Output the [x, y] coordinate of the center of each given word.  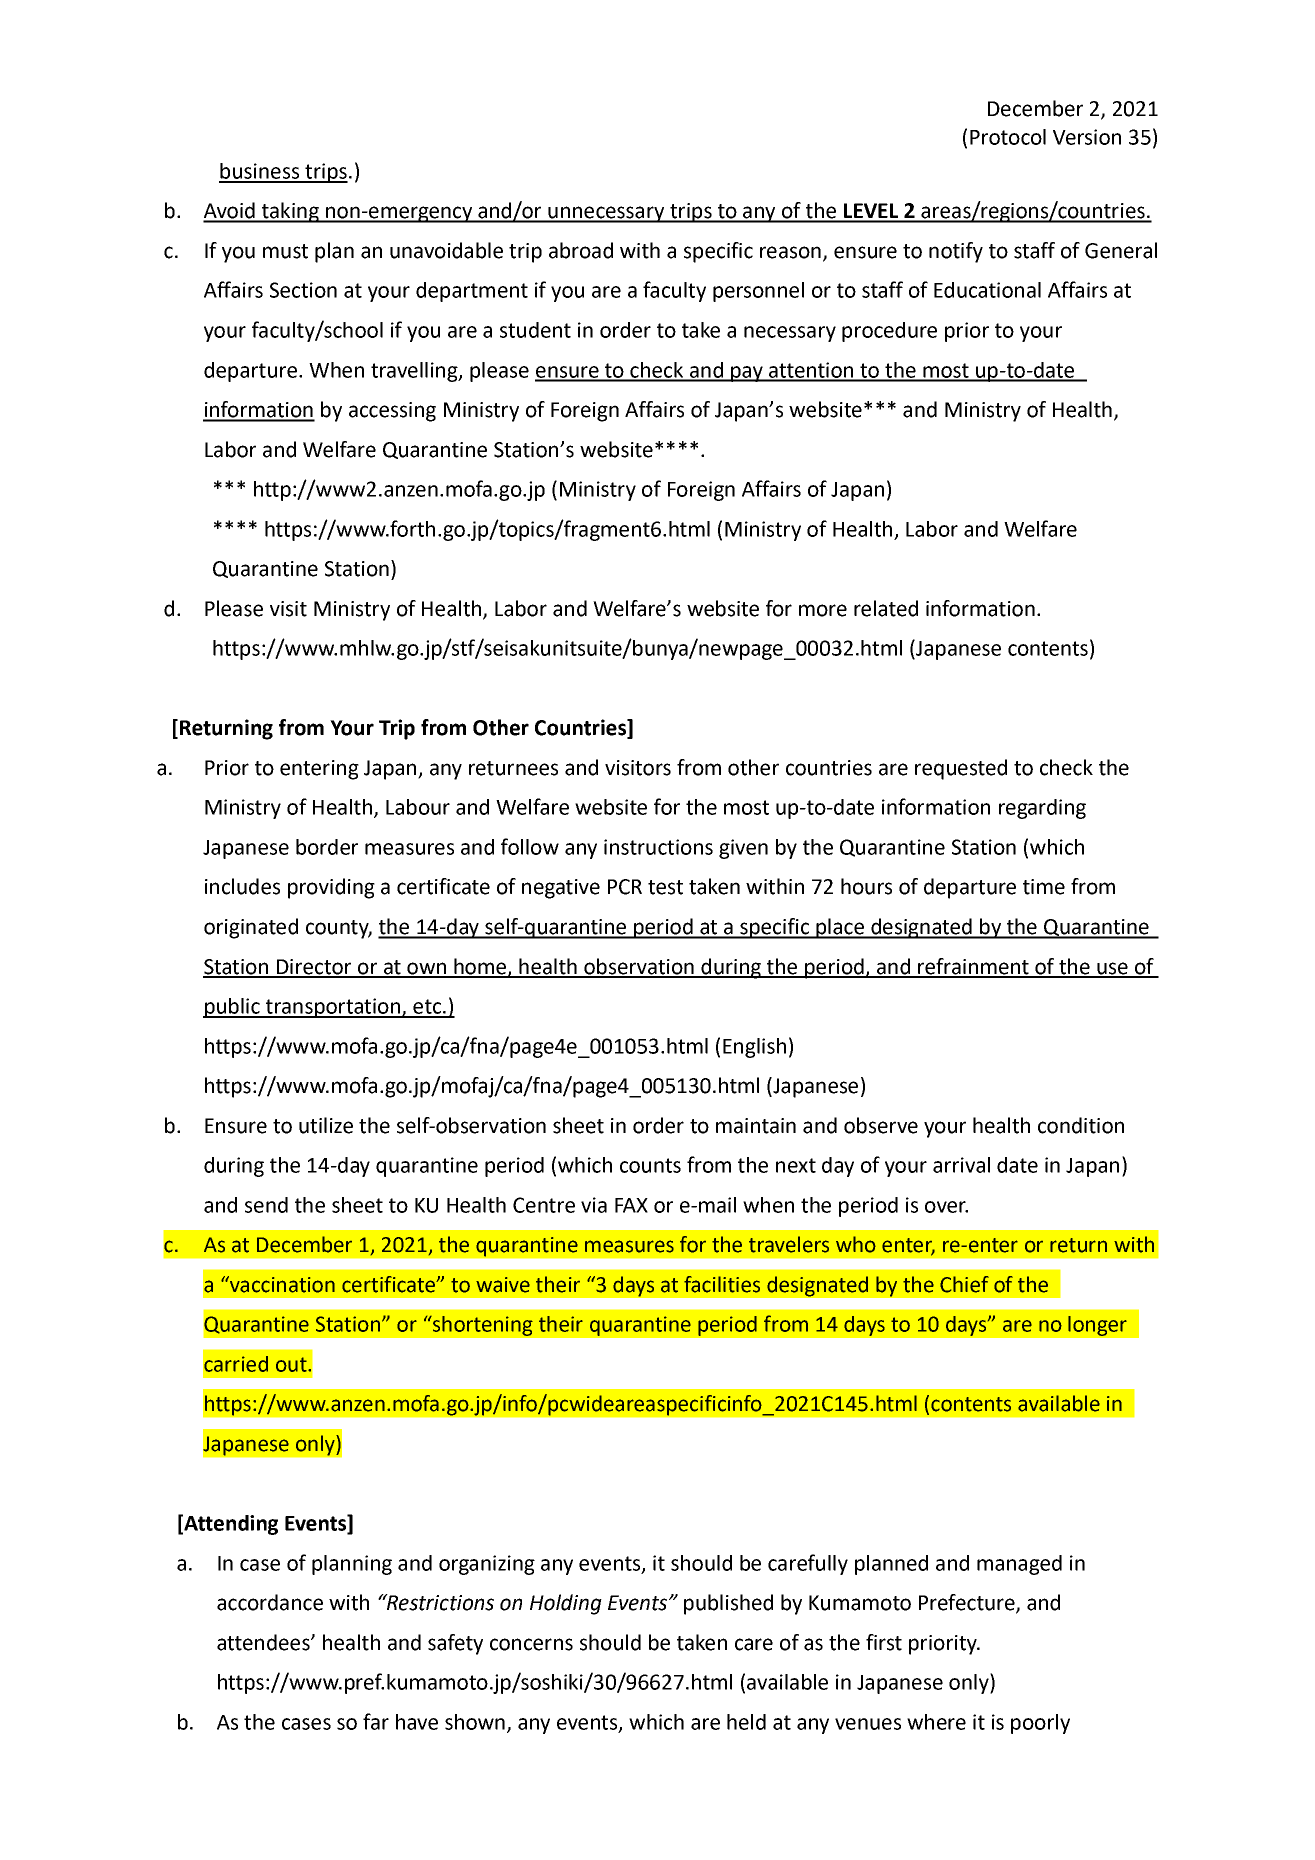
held [746, 1722]
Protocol [1008, 137]
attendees [264, 1642]
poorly [1040, 1724]
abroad [581, 250]
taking [290, 212]
